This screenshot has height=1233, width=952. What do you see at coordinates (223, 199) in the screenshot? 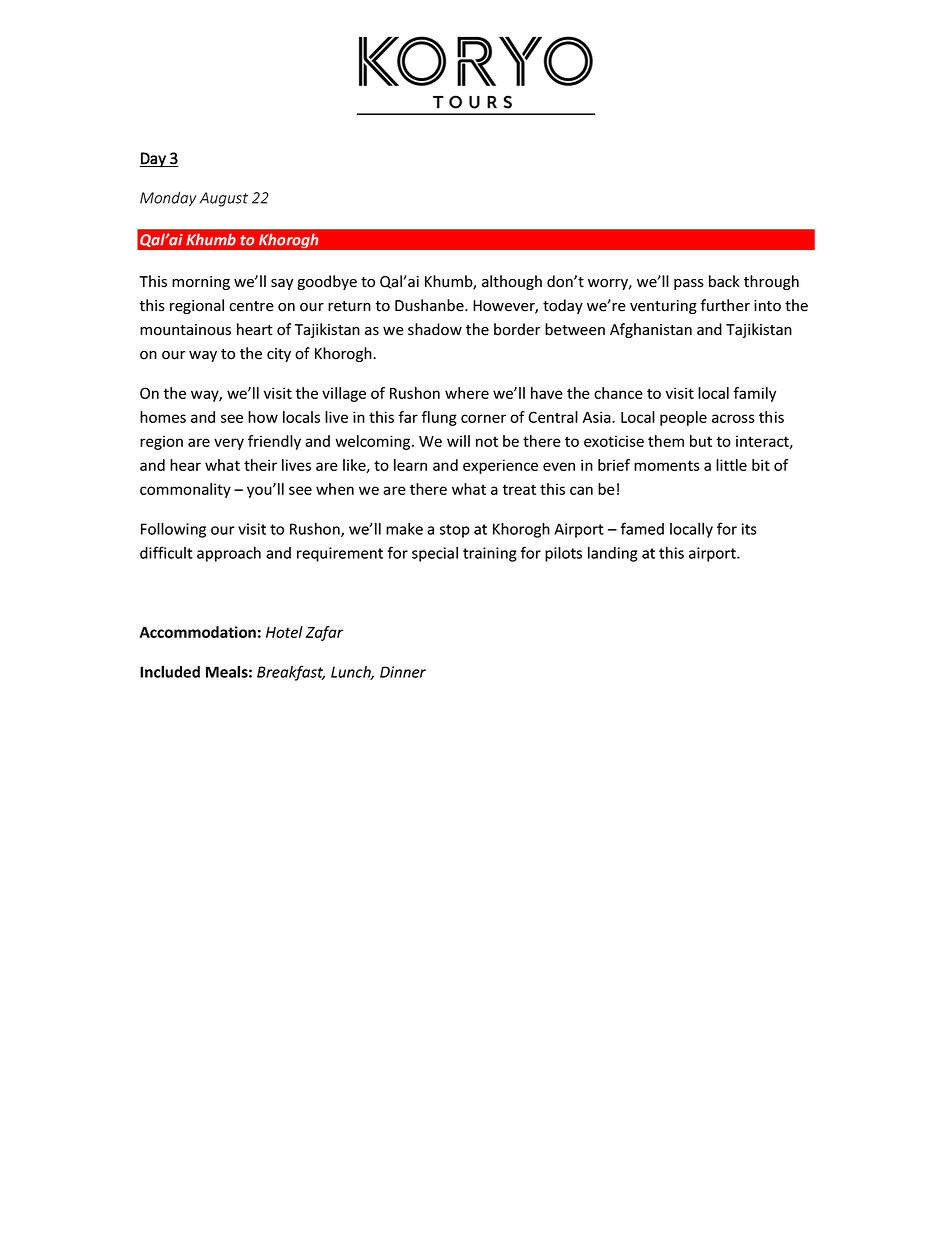
I see `August` at bounding box center [223, 199].
